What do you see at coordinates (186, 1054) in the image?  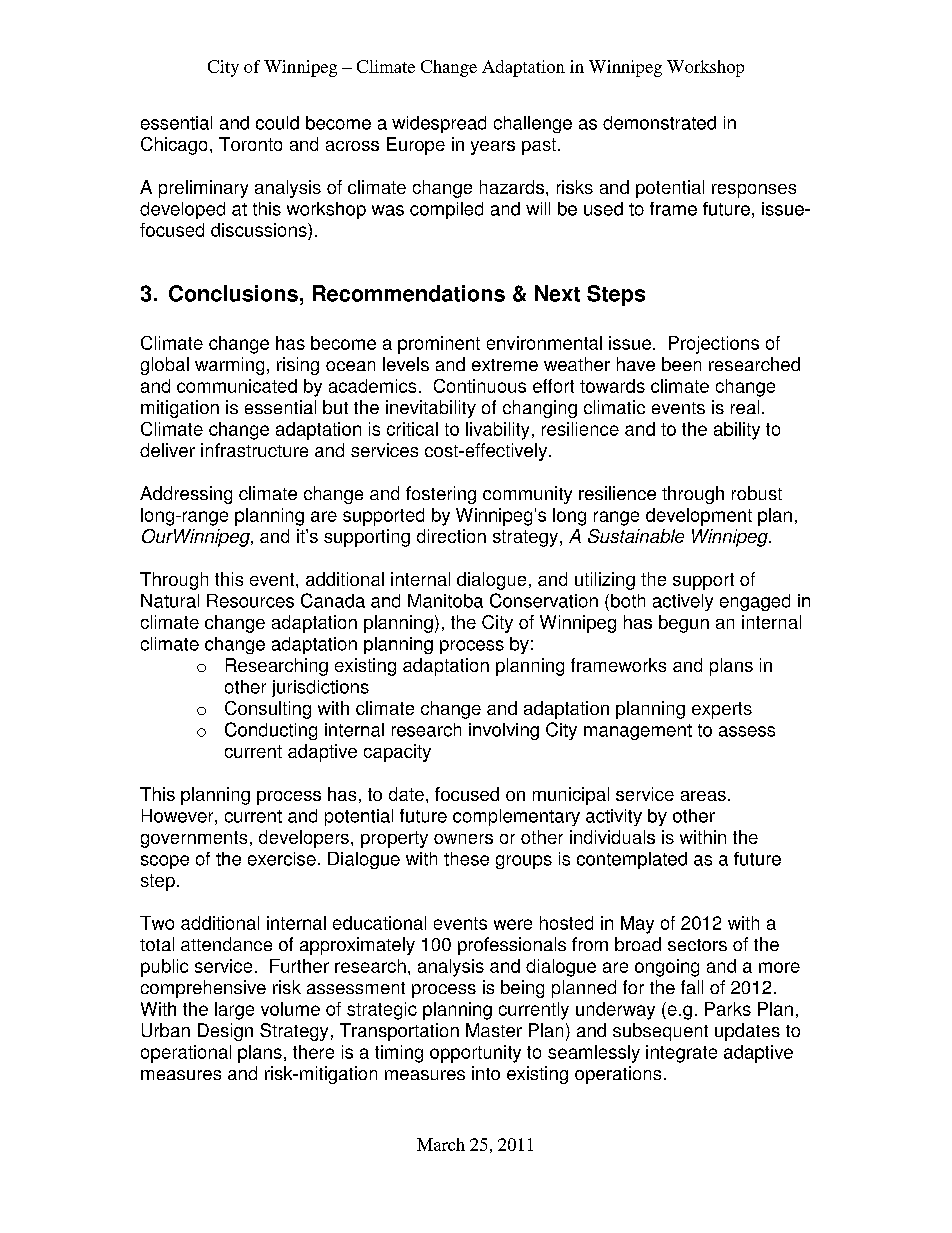 I see `operational` at bounding box center [186, 1054].
